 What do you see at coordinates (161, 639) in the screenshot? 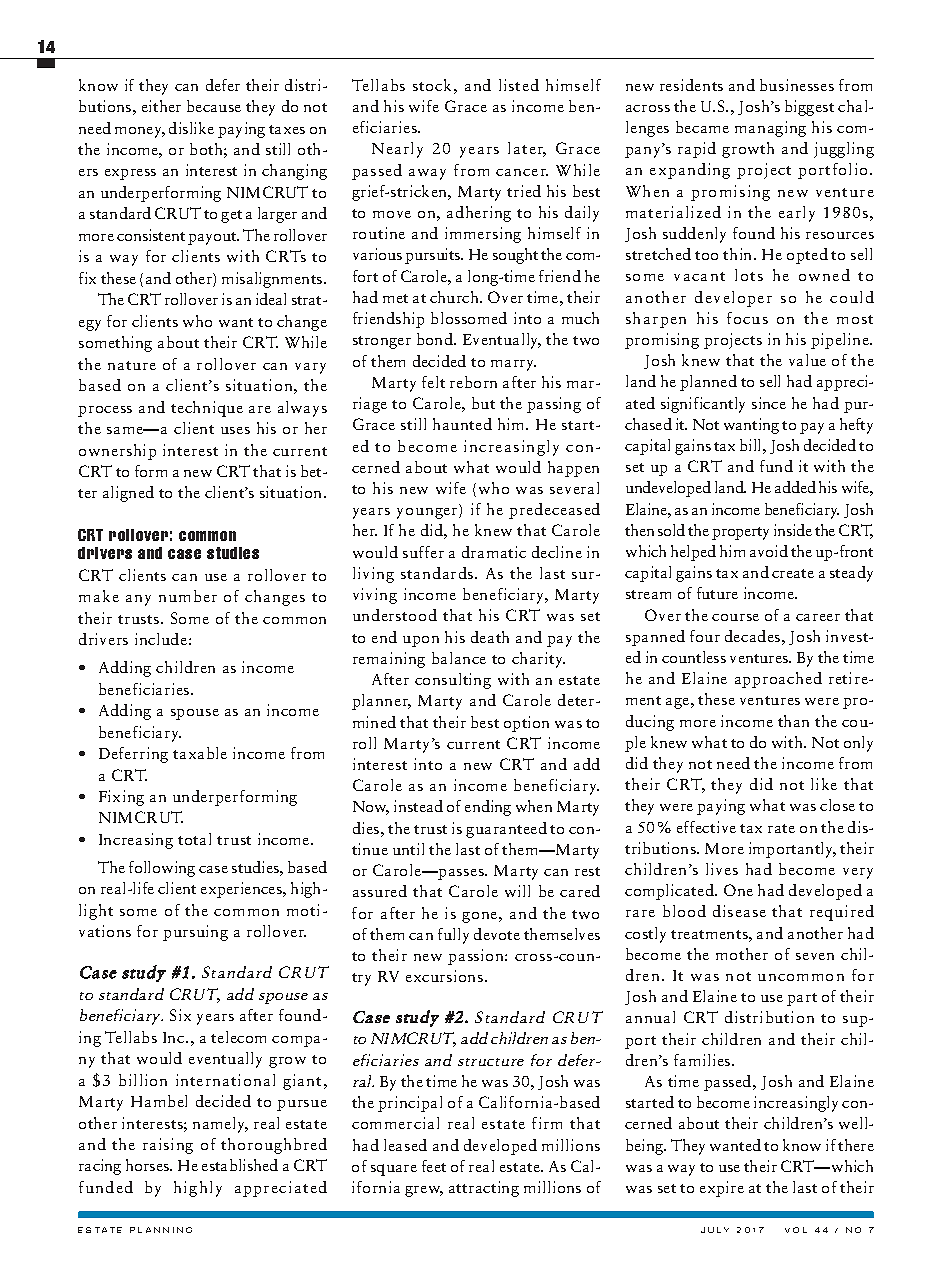
I see `include` at bounding box center [161, 639].
